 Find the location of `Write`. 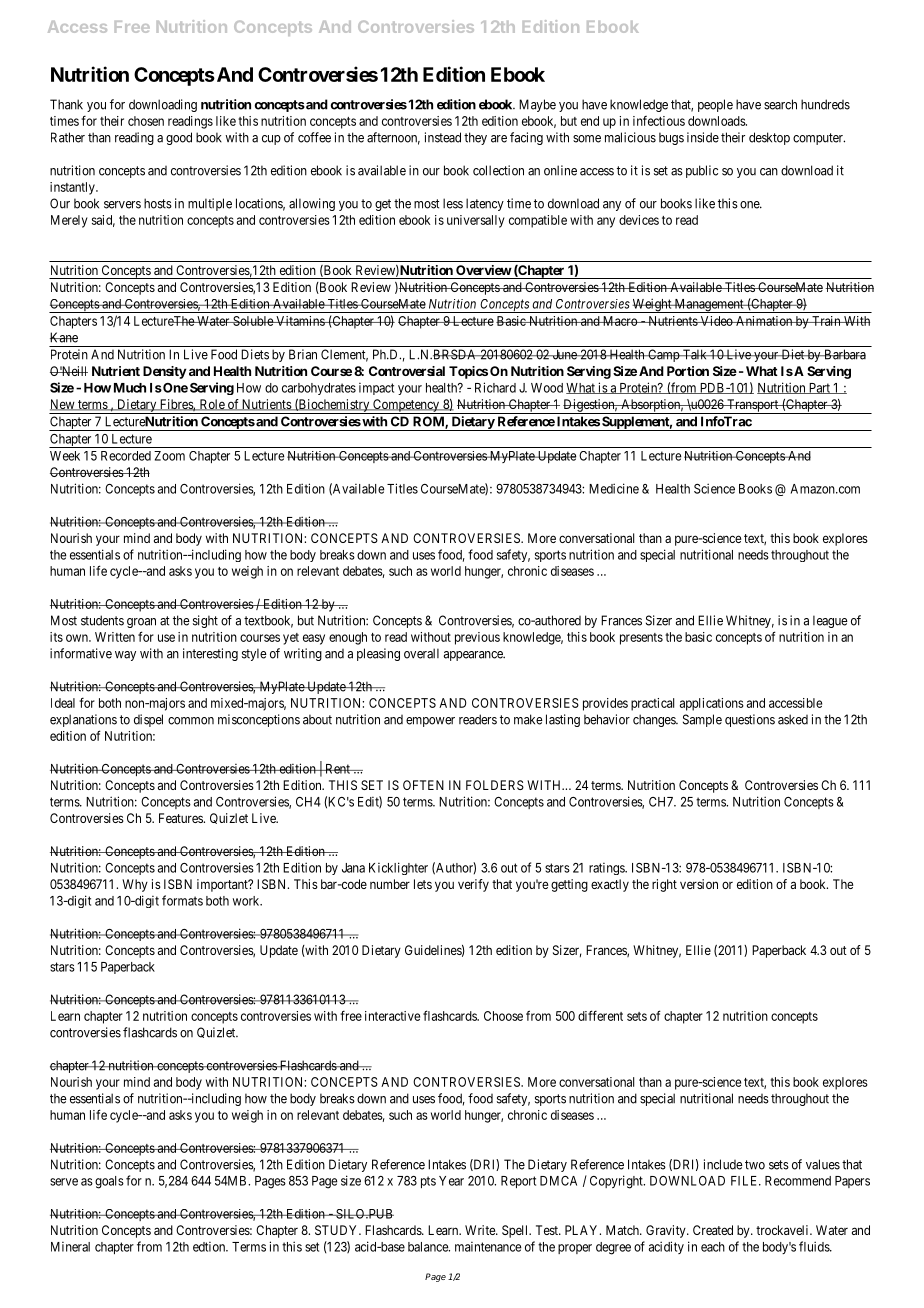

Write is located at coordinates (481, 1230).
